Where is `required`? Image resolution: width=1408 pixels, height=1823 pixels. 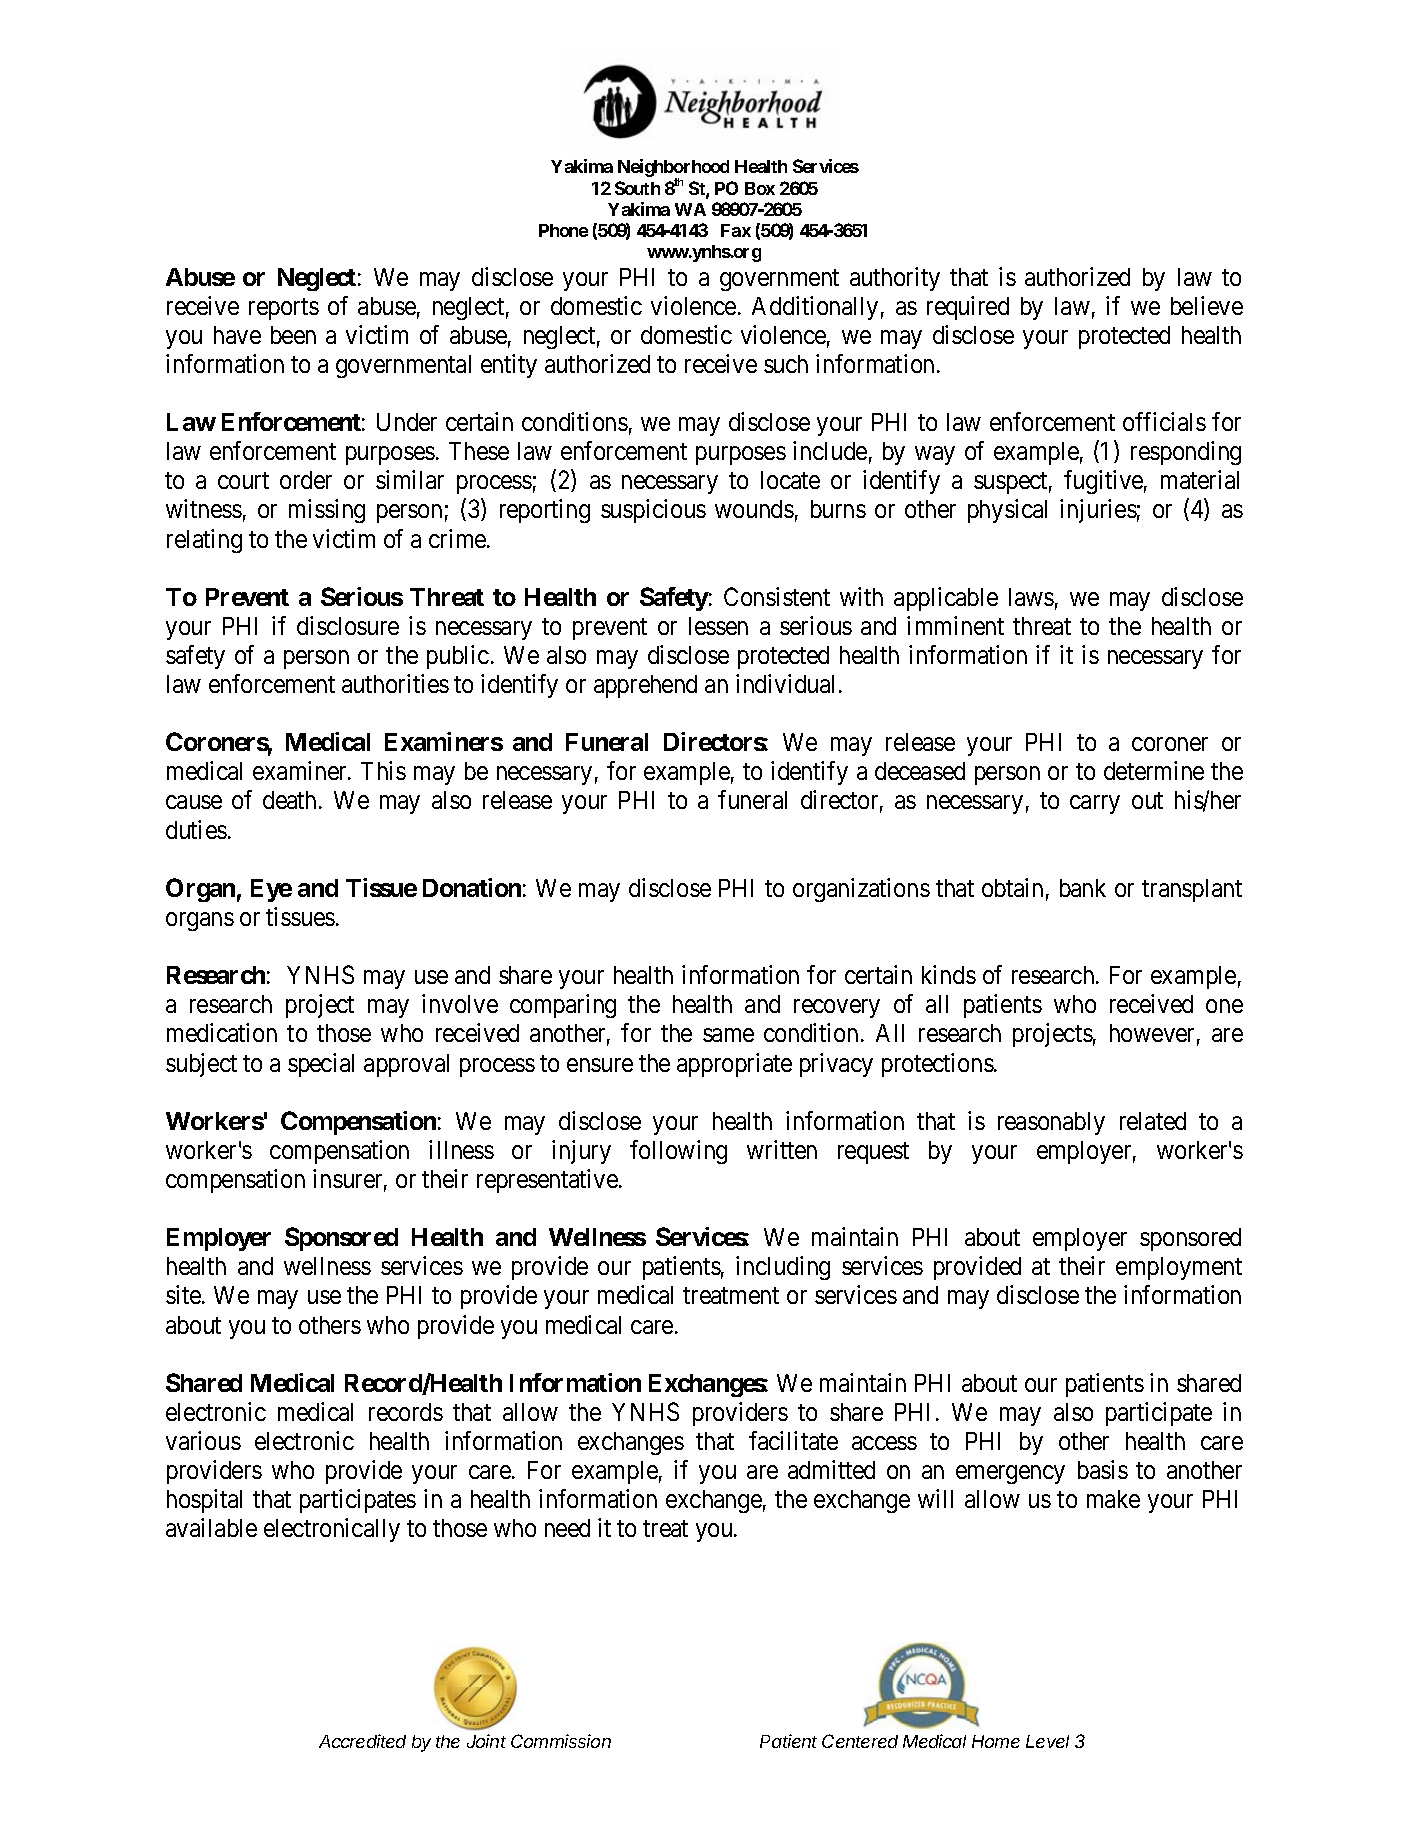 required is located at coordinates (968, 308).
